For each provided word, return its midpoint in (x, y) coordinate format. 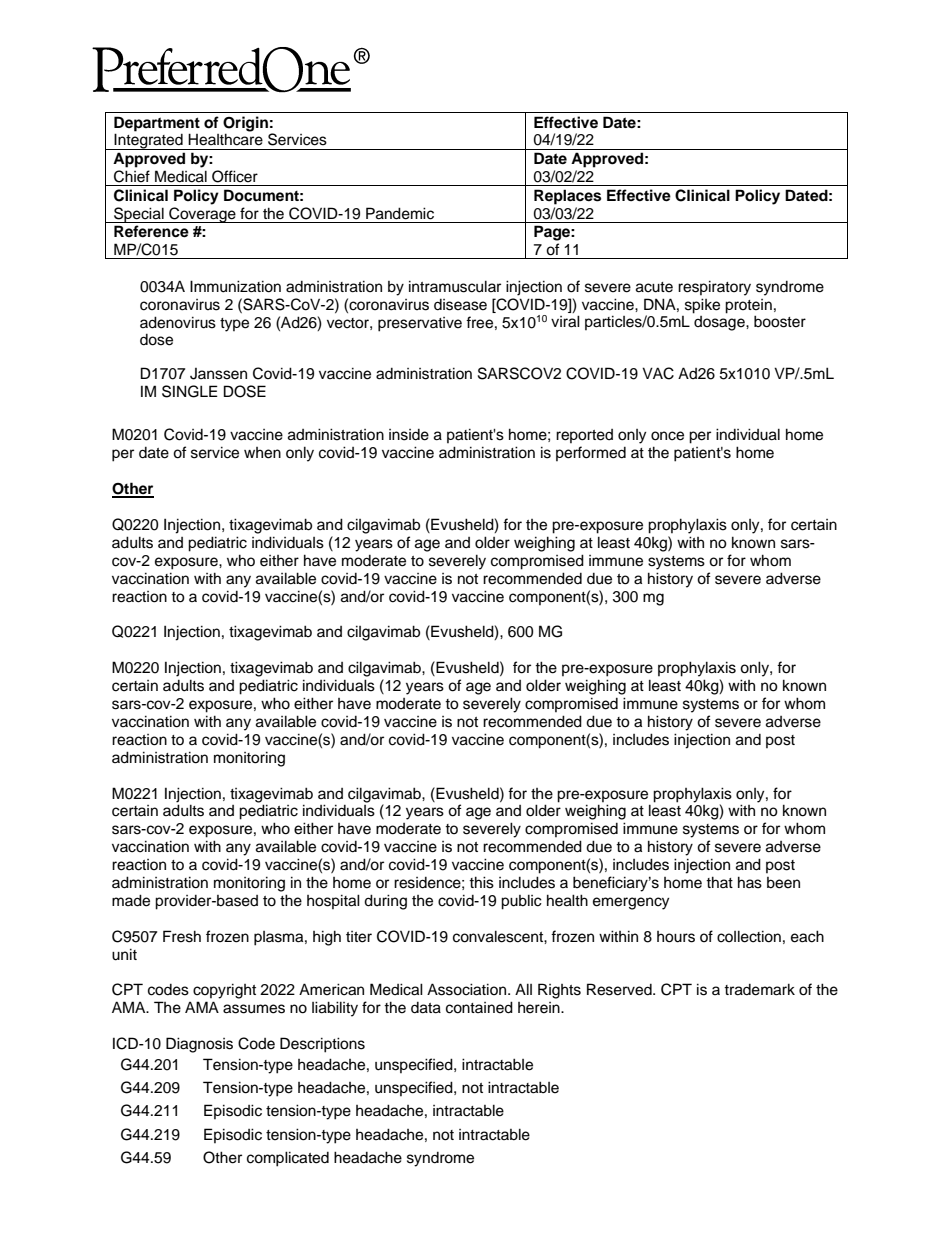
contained (479, 1007)
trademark (759, 989)
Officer (235, 176)
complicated (288, 1159)
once (667, 436)
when (262, 453)
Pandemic (400, 213)
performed (591, 453)
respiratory (714, 288)
